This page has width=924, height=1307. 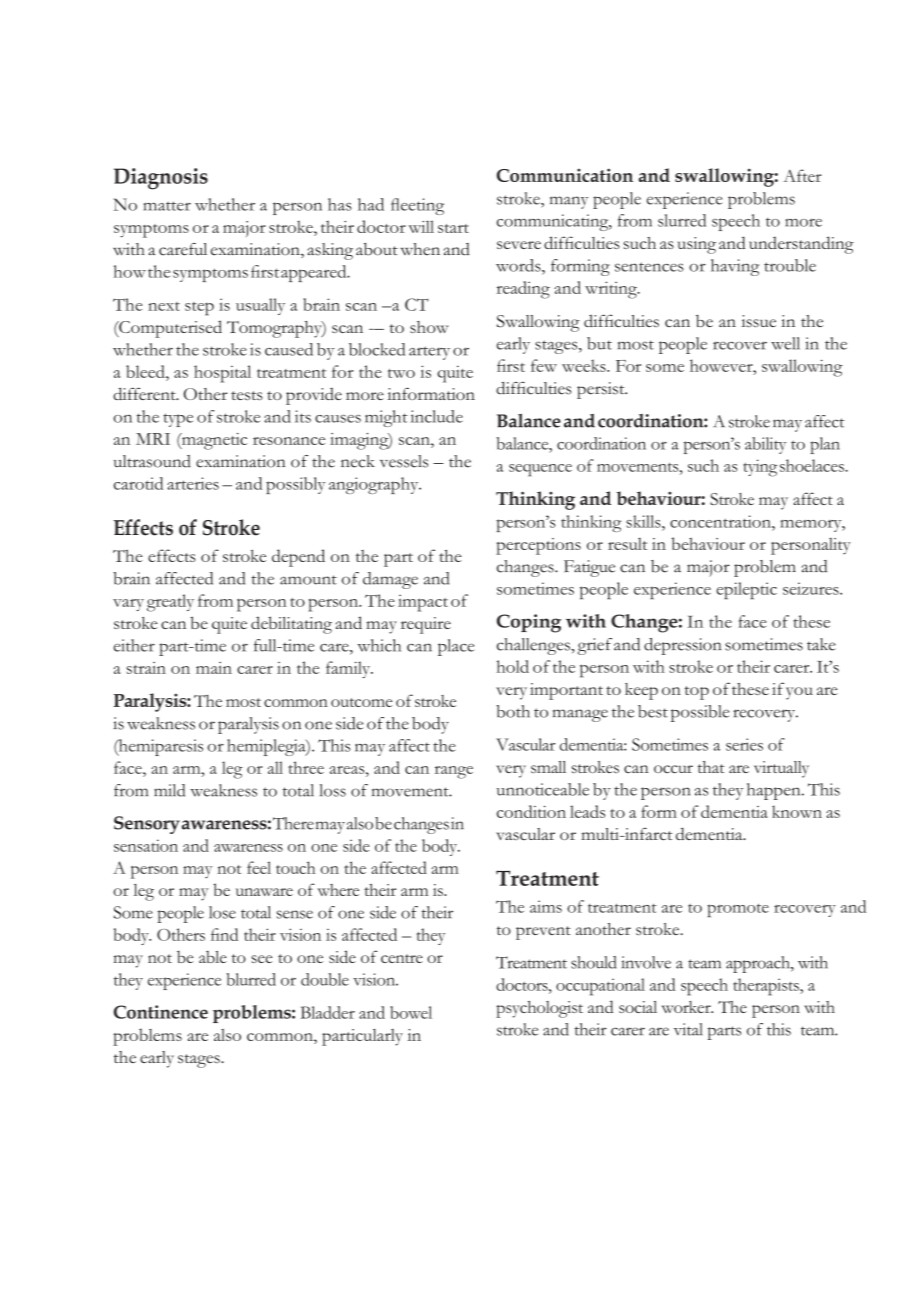 What do you see at coordinates (423, 603) in the page?
I see `impact` at bounding box center [423, 603].
